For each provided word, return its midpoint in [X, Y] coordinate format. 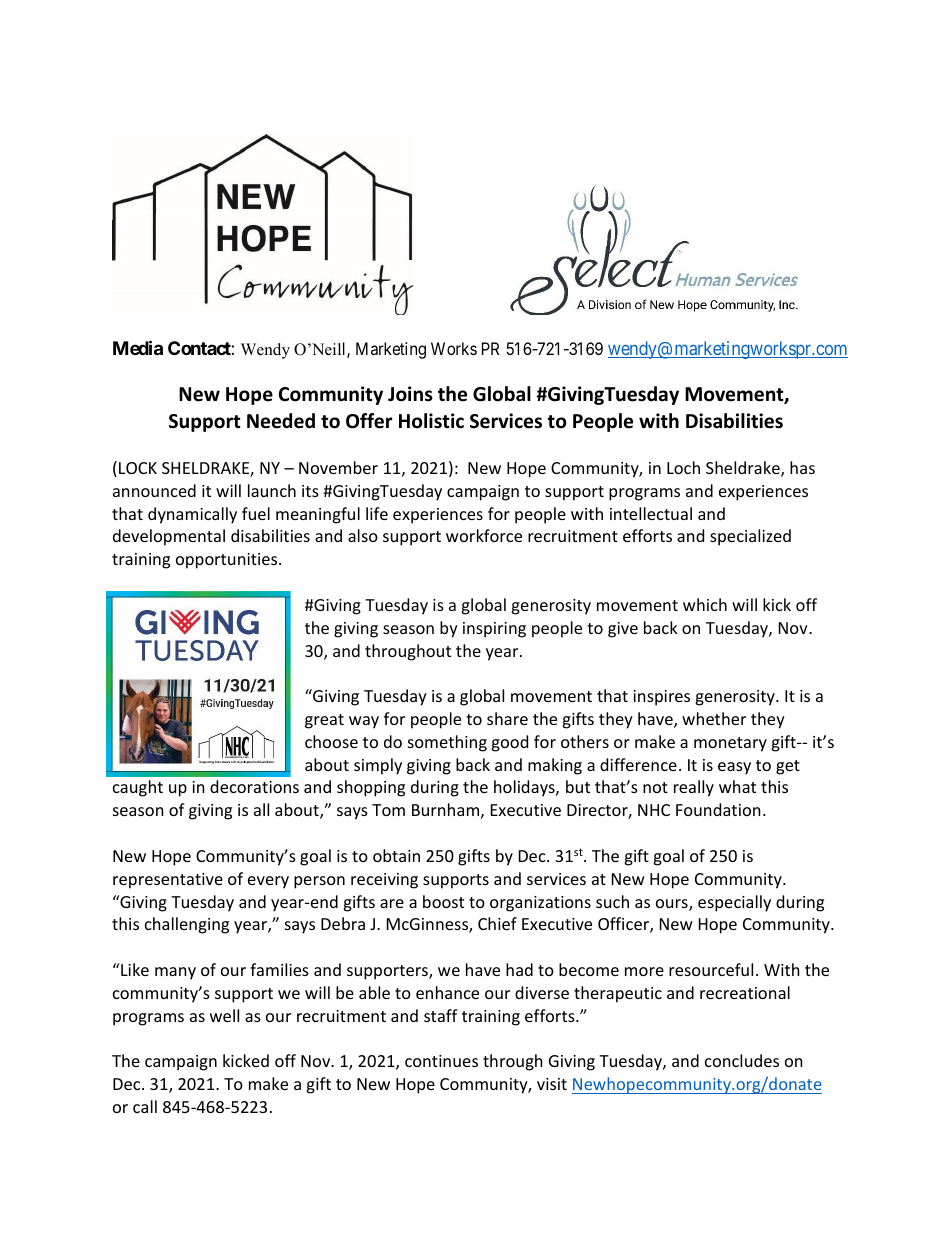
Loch [683, 467]
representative [168, 881]
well [224, 1015]
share [507, 718]
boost [443, 901]
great [324, 721]
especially [734, 903]
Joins [410, 394]
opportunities [228, 561]
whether [714, 718]
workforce [484, 535]
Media [138, 347]
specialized [750, 537]
